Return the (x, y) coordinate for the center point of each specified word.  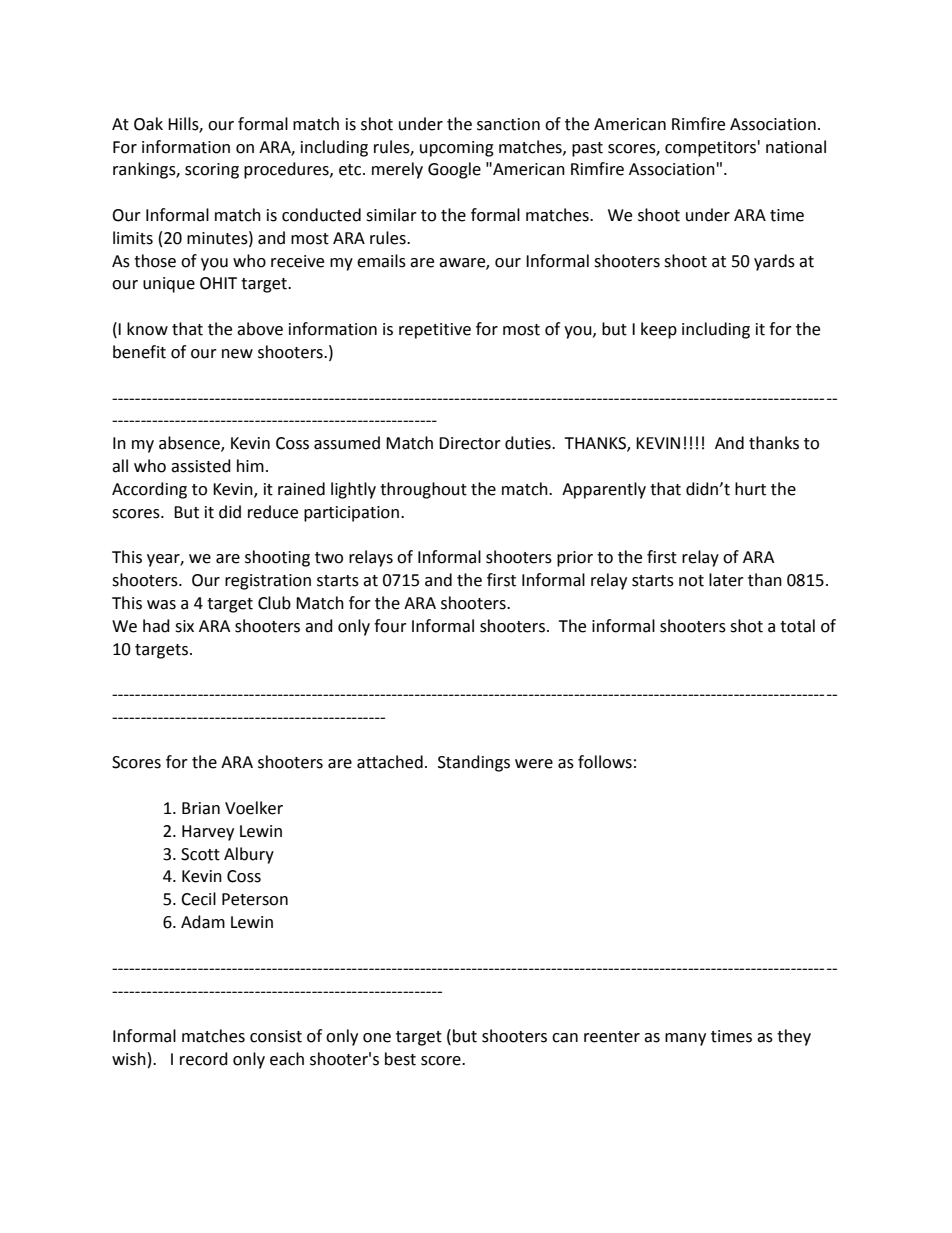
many (685, 1039)
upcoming (457, 149)
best (400, 1059)
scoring (212, 171)
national (796, 147)
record (204, 1059)
